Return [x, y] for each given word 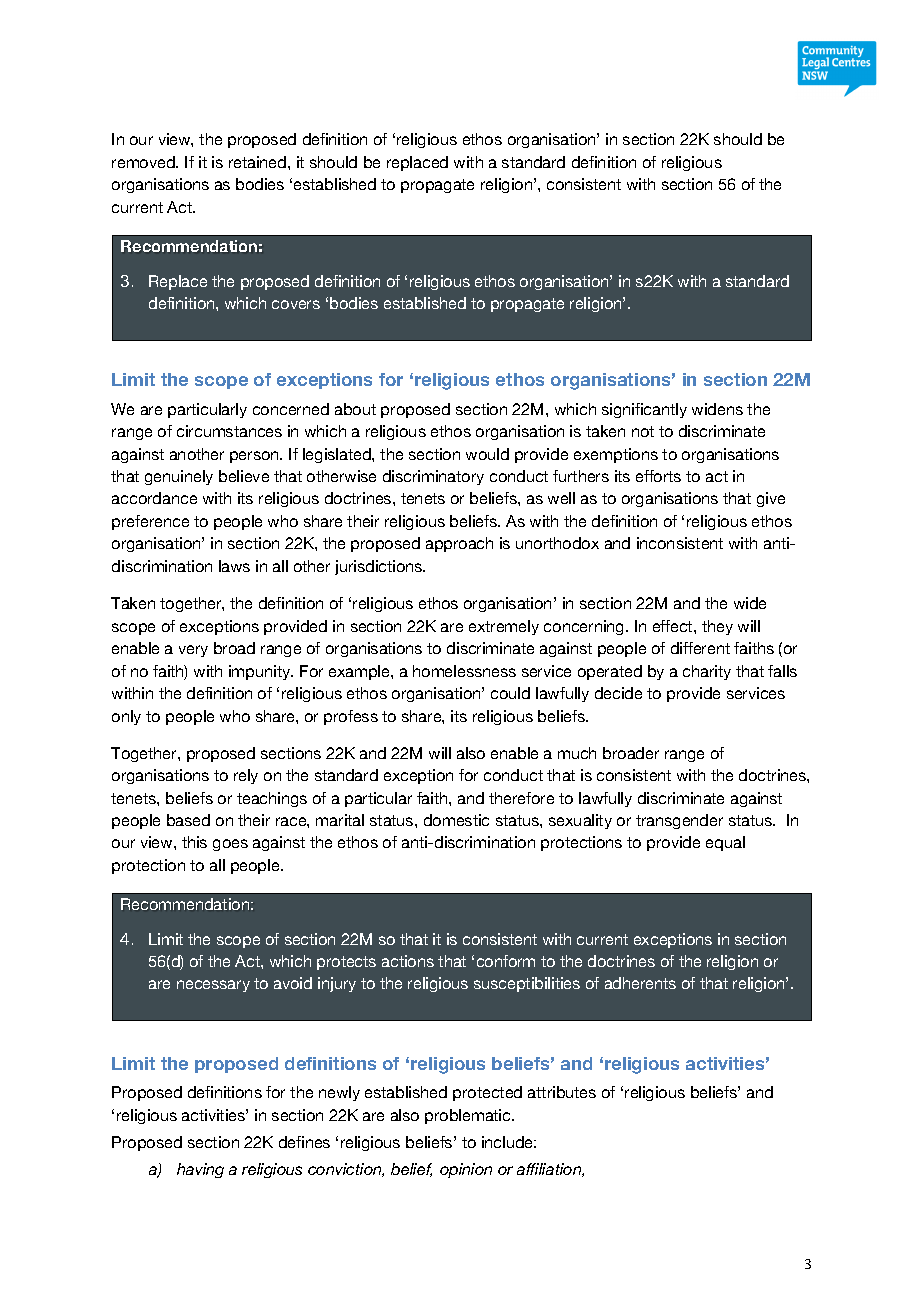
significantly [644, 410]
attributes [562, 1092]
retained [259, 162]
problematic [469, 1116]
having [200, 1170]
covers [296, 304]
